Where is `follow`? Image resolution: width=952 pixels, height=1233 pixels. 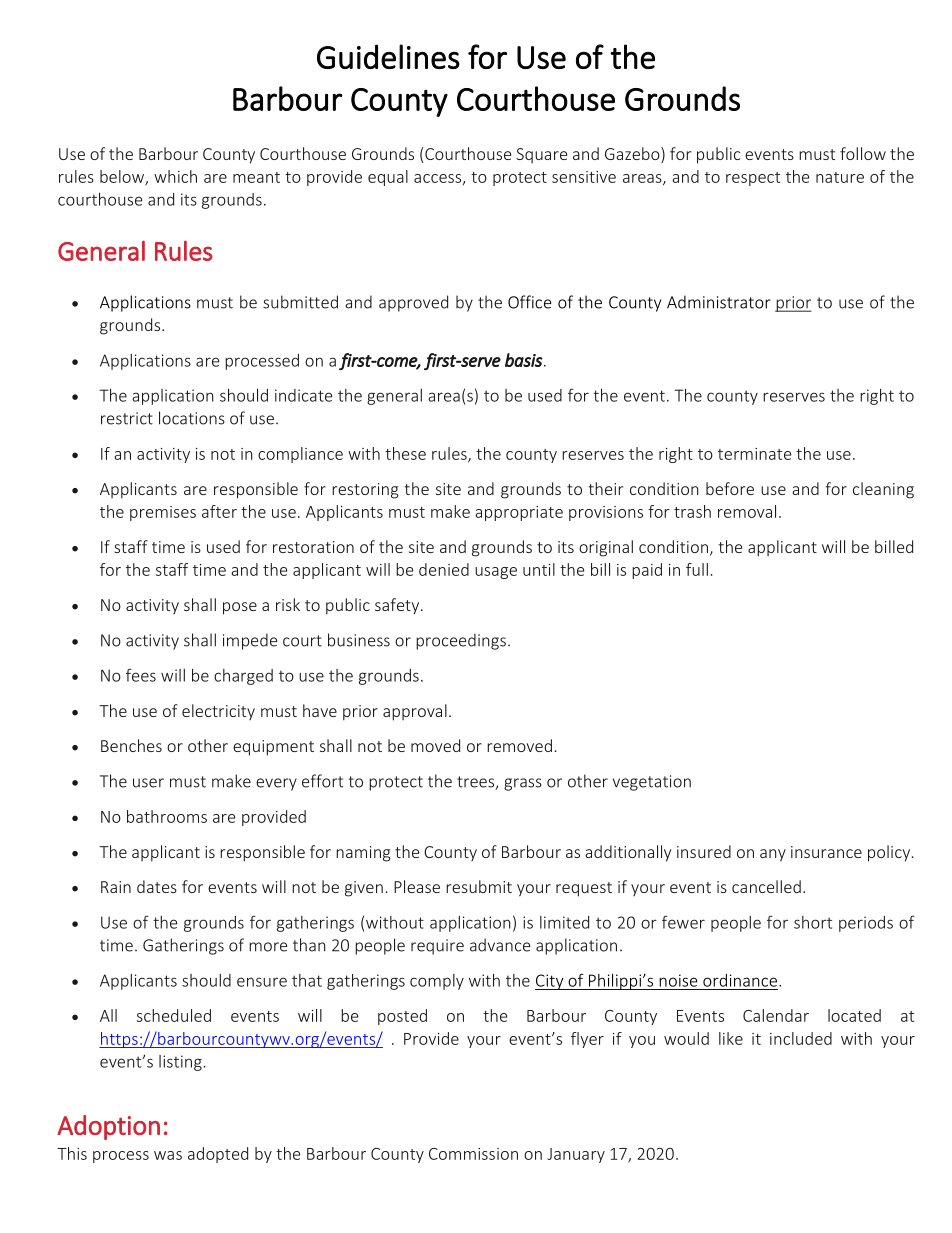
follow is located at coordinates (863, 153).
